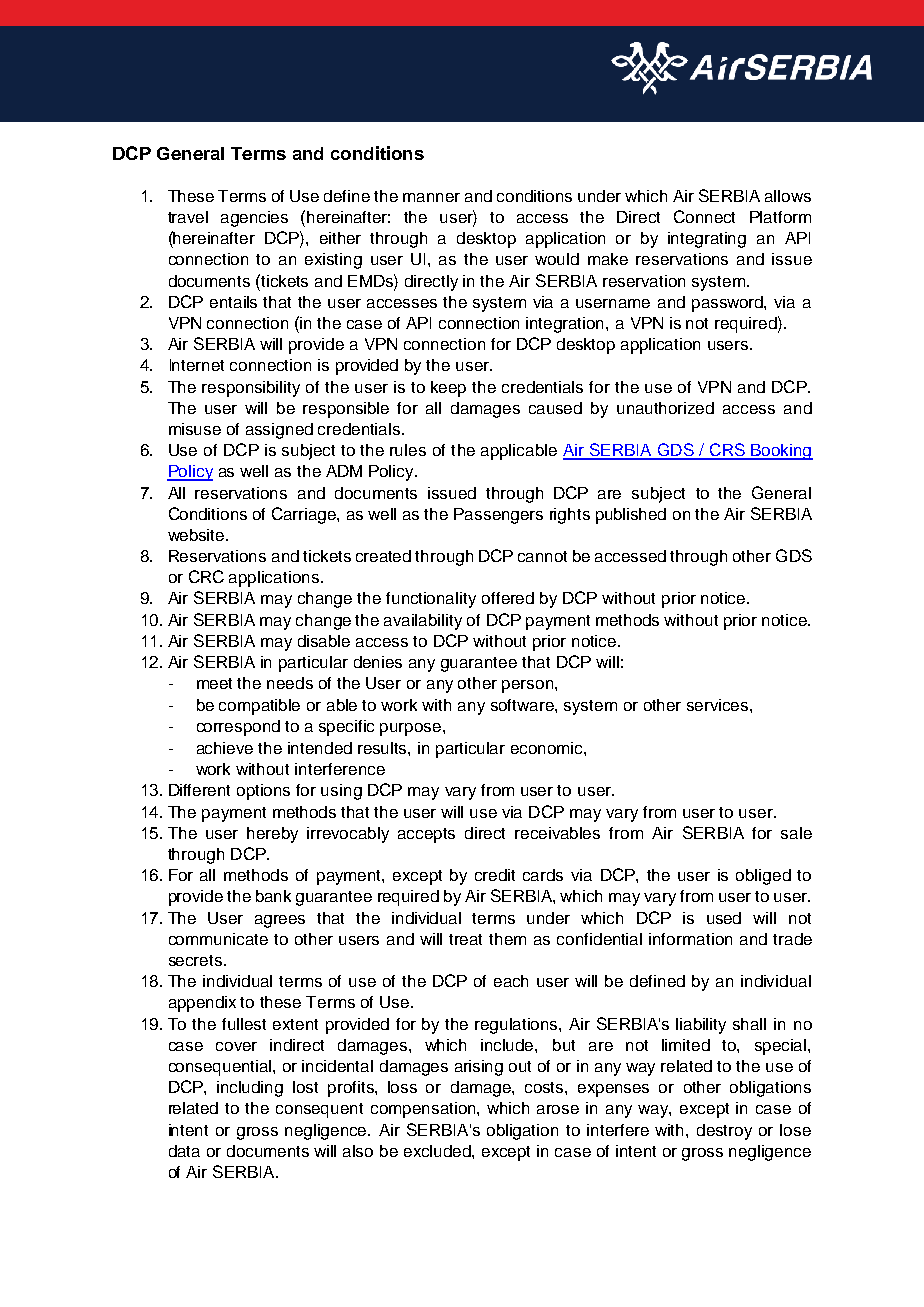 The width and height of the page is (924, 1307). Describe the element at coordinates (529, 686) in the page. I see `person` at that location.
